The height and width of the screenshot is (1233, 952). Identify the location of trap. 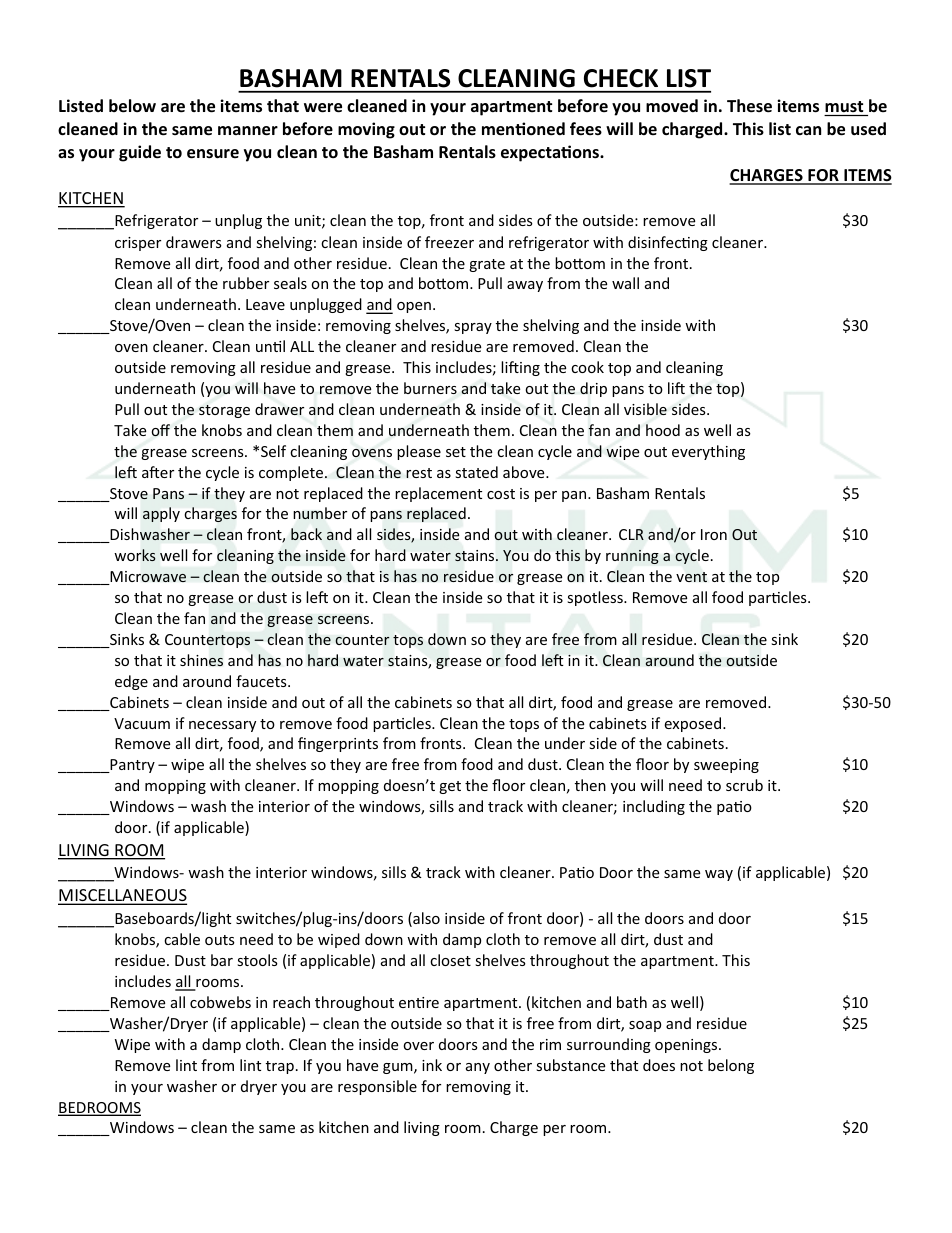
(280, 1067).
